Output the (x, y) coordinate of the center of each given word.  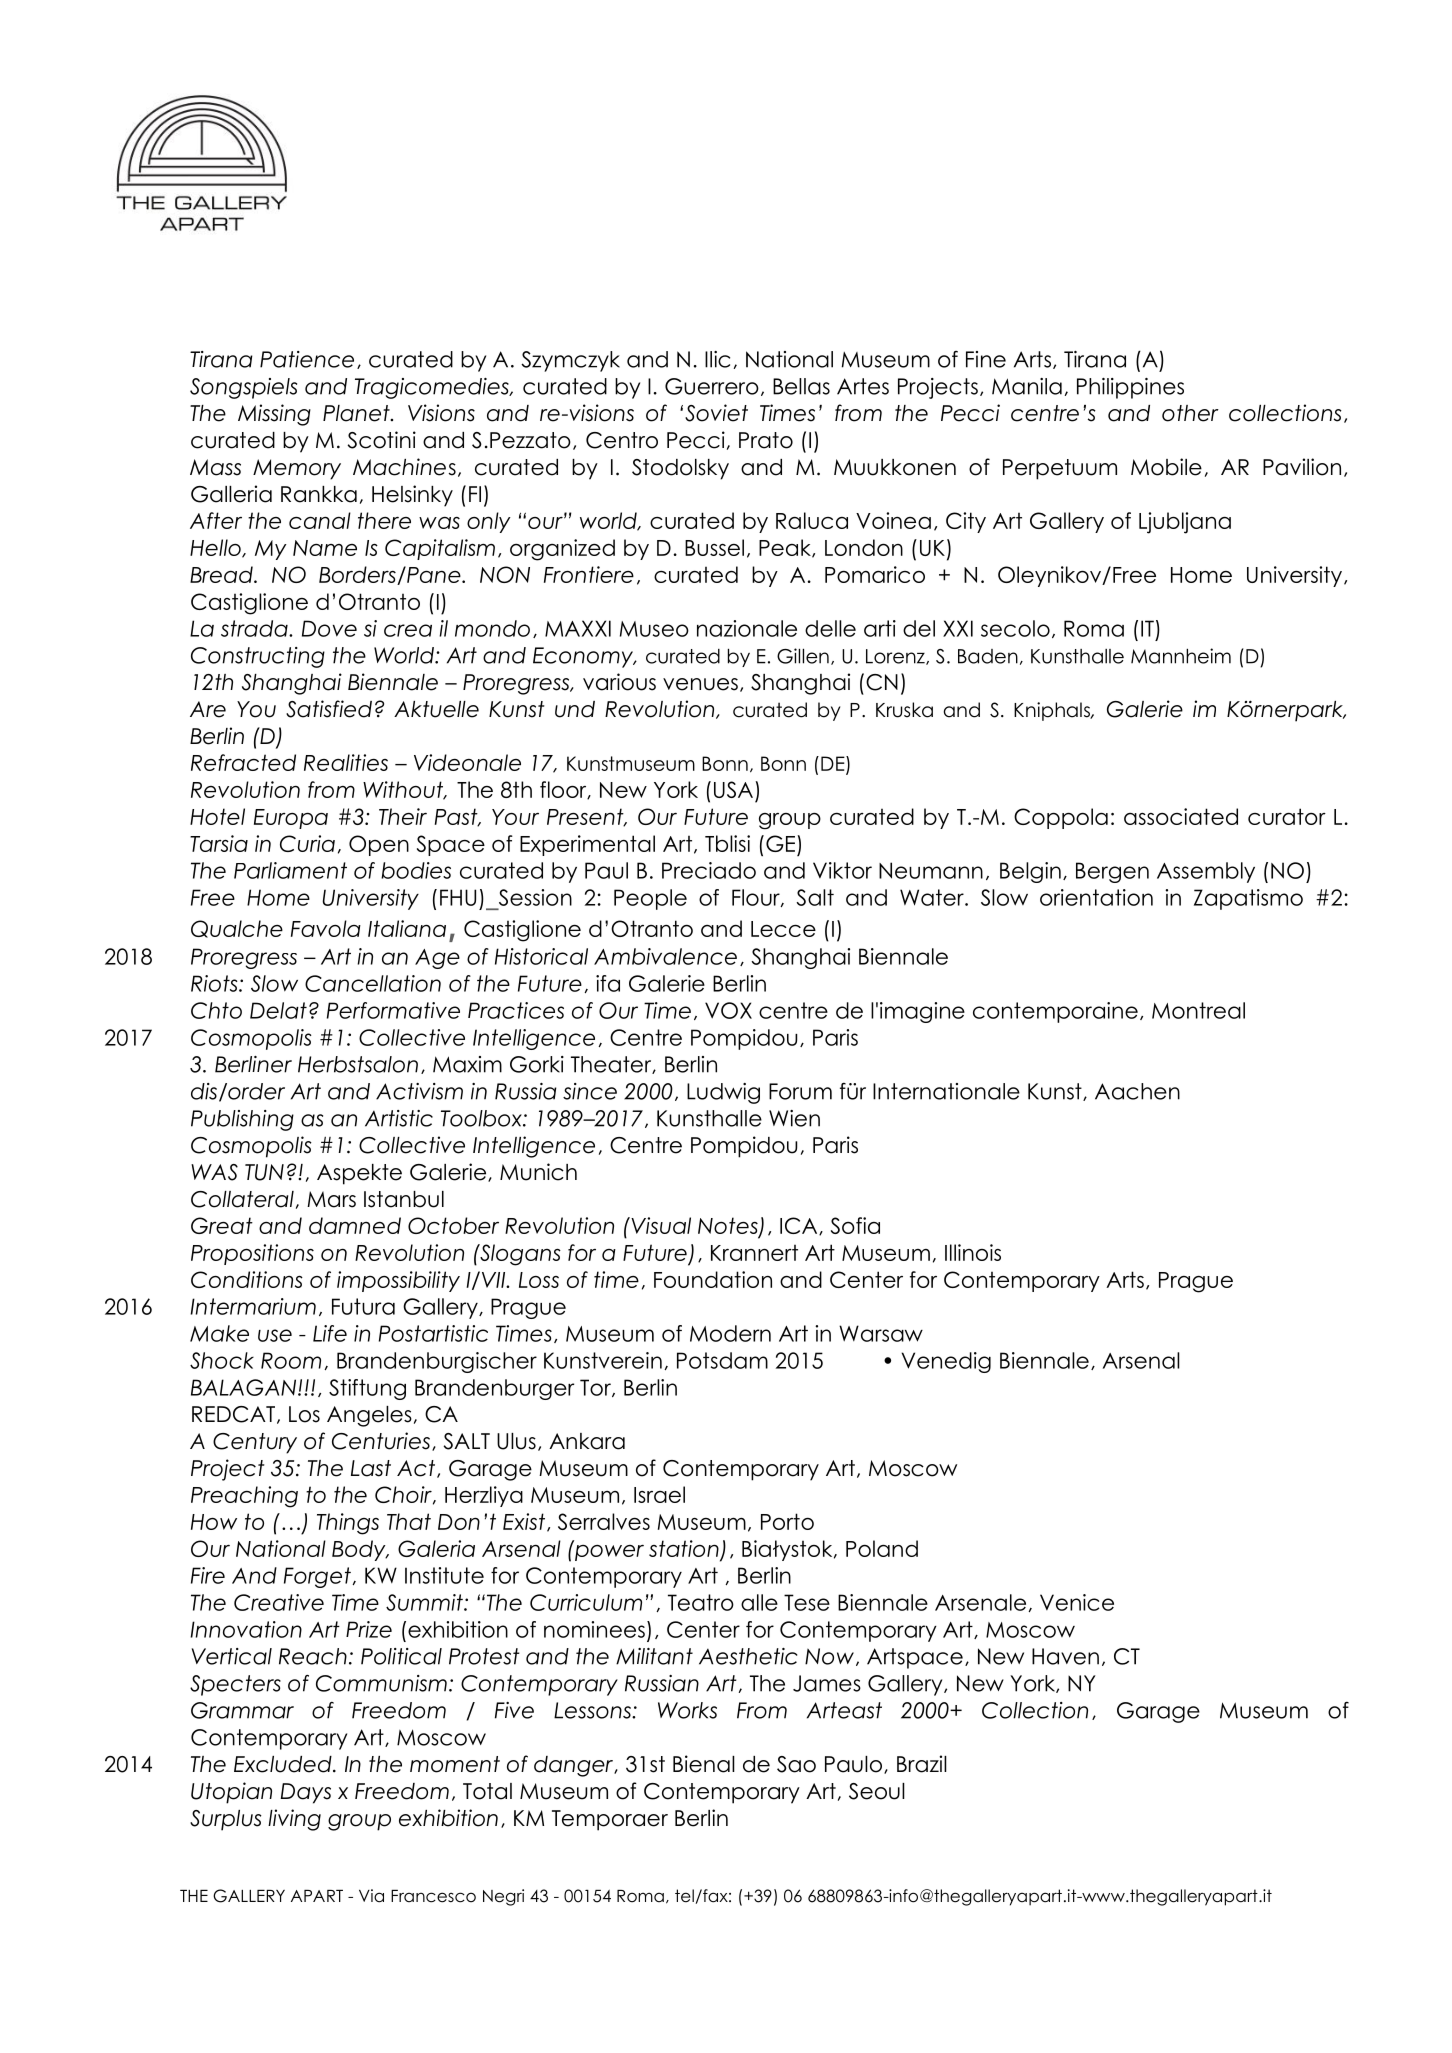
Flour (757, 898)
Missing (274, 415)
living (294, 1820)
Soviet (716, 413)
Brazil (922, 1764)
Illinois (973, 1252)
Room (291, 1360)
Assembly (1206, 872)
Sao (796, 1764)
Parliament (290, 870)
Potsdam (722, 1360)
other (1190, 413)
